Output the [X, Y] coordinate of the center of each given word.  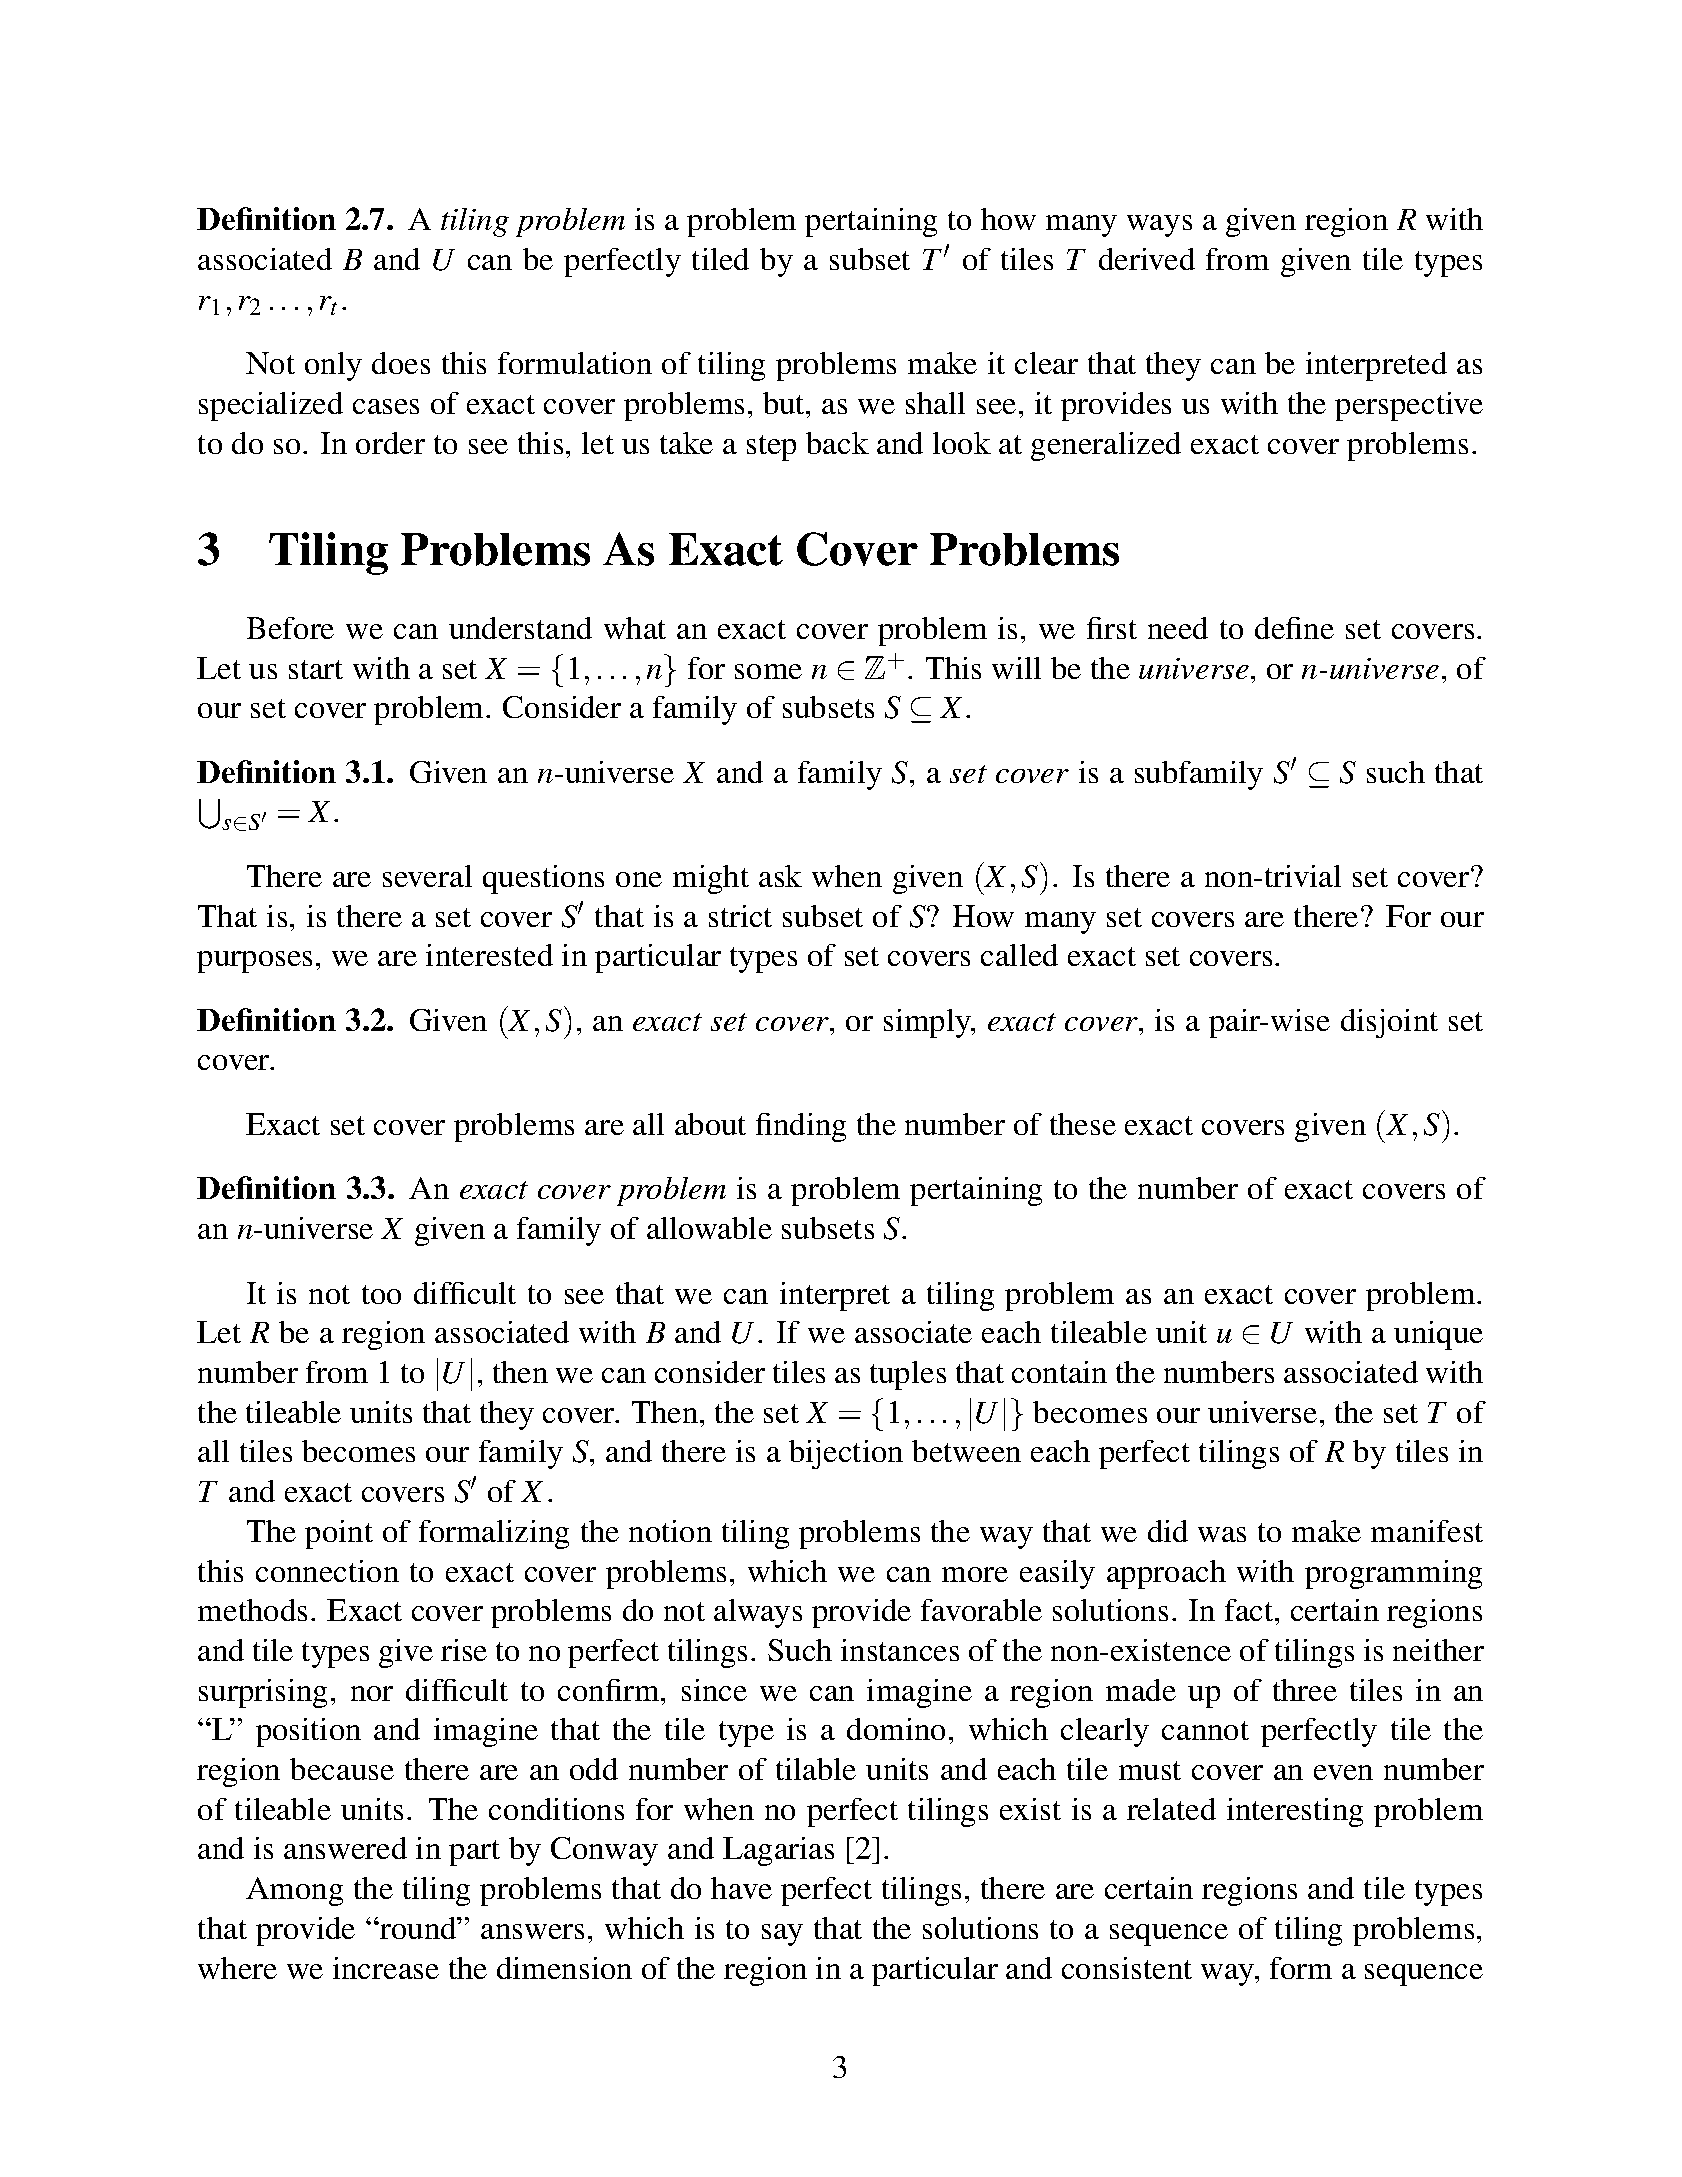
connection [327, 1571]
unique [1438, 1335]
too [381, 1294]
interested [489, 955]
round [418, 1928]
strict [740, 916]
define [1294, 628]
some [768, 671]
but [785, 403]
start [316, 669]
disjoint [1389, 1023]
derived [1147, 259]
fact [1250, 1610]
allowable [709, 1228]
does [401, 363]
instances [900, 1650]
